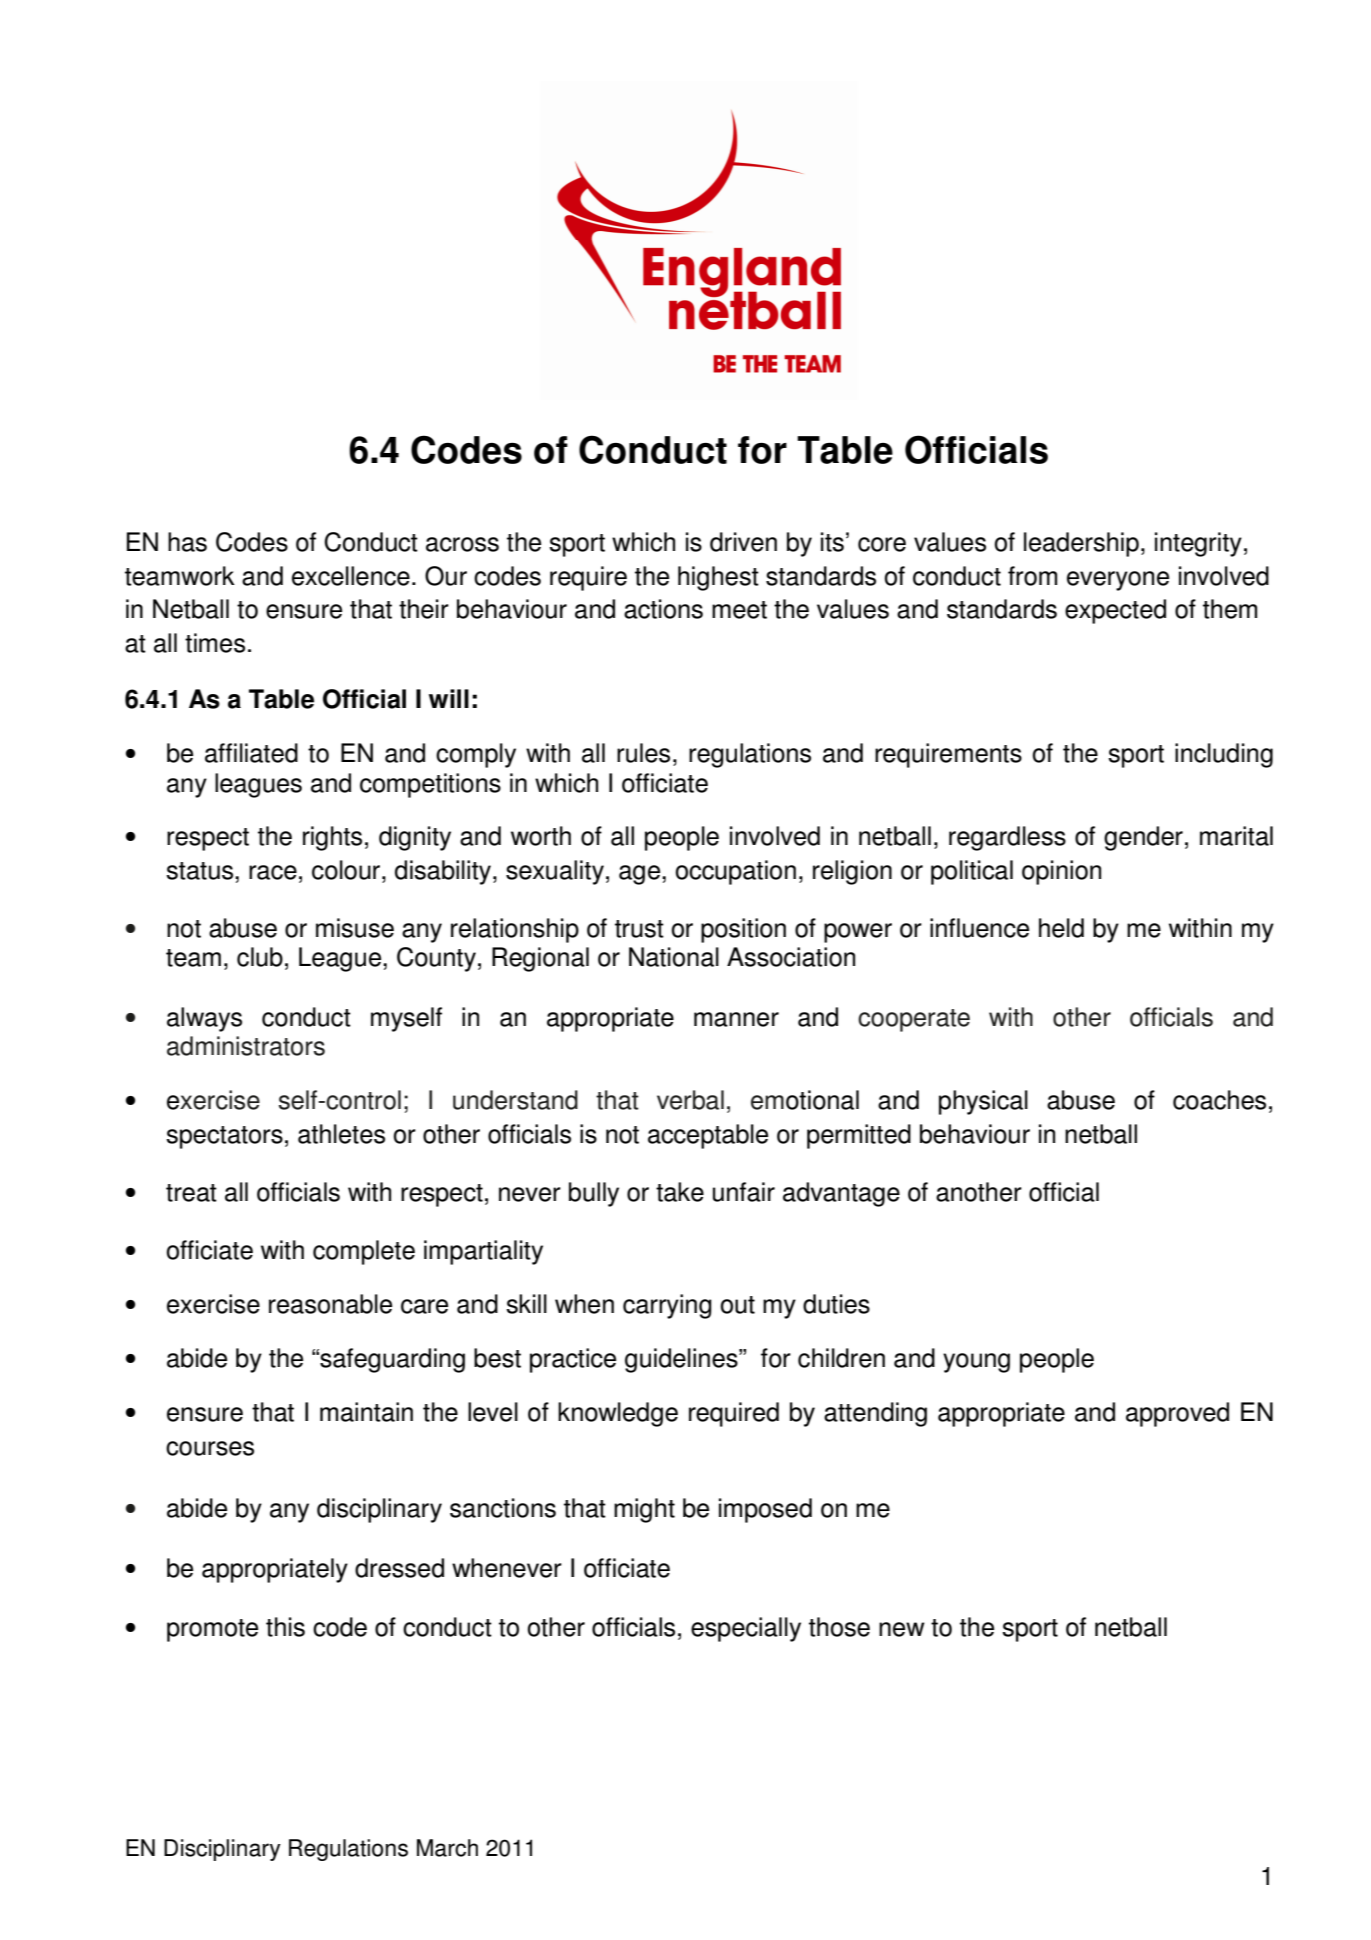 The image size is (1371, 1940). Describe the element at coordinates (1118, 581) in the image. I see `everyone` at that location.
